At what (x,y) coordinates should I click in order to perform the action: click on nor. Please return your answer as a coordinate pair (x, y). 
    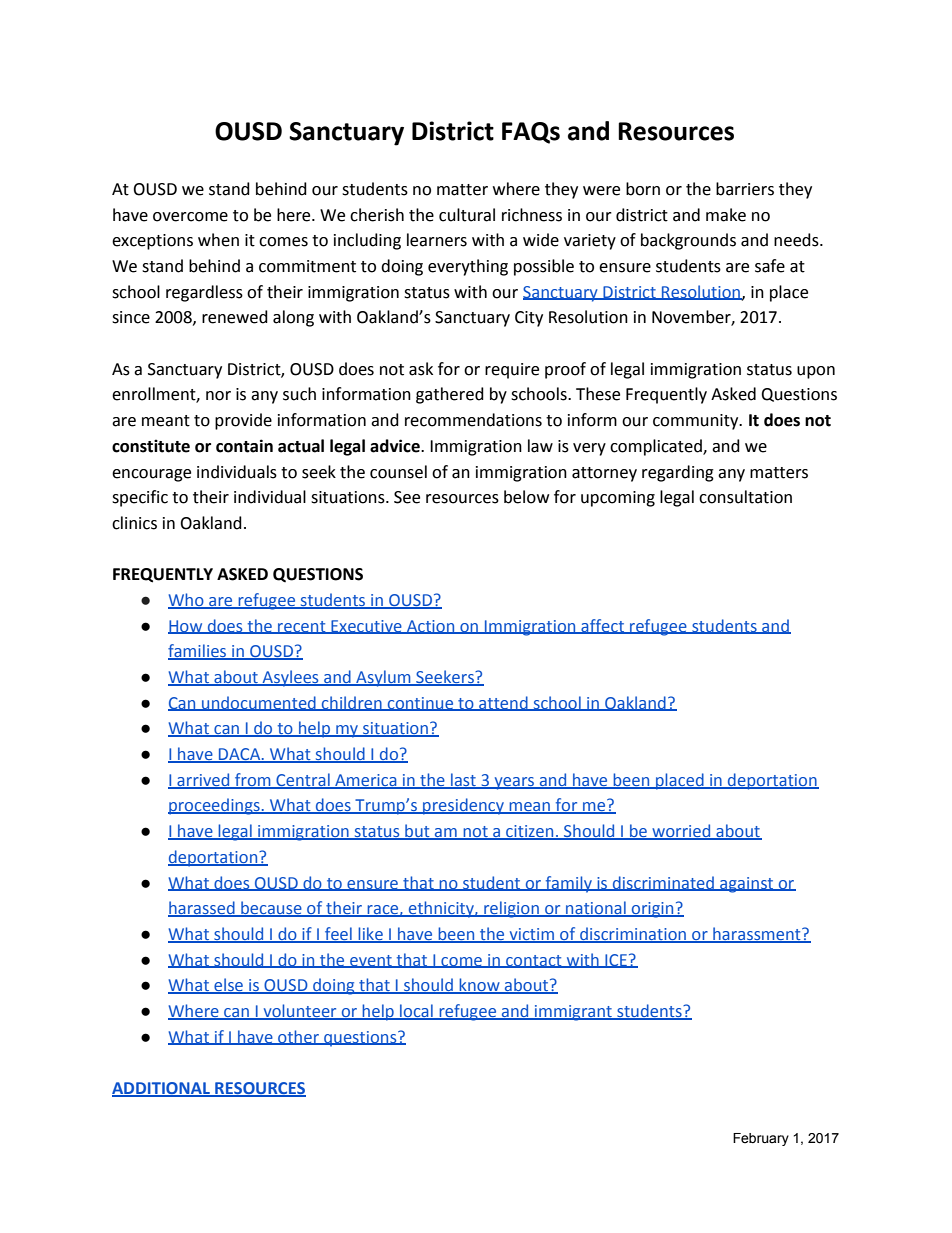
    Looking at the image, I should click on (218, 396).
